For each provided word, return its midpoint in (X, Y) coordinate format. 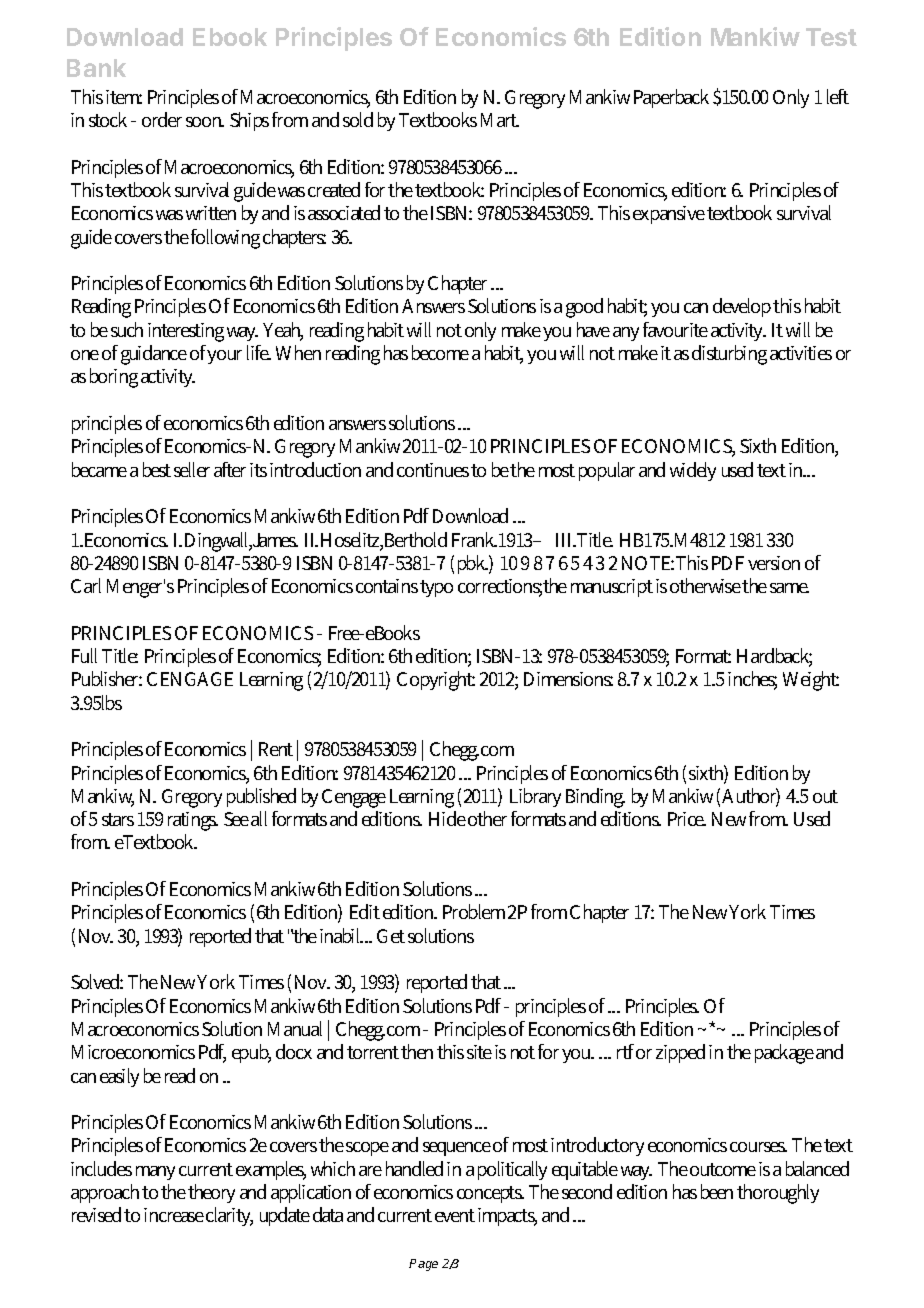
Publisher (107, 678)
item (124, 97)
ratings (193, 821)
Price (687, 819)
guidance (154, 355)
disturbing (729, 355)
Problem (474, 911)
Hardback (774, 657)
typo (436, 588)
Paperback (671, 98)
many (155, 1173)
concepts (490, 1194)
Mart (500, 120)
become (440, 352)
